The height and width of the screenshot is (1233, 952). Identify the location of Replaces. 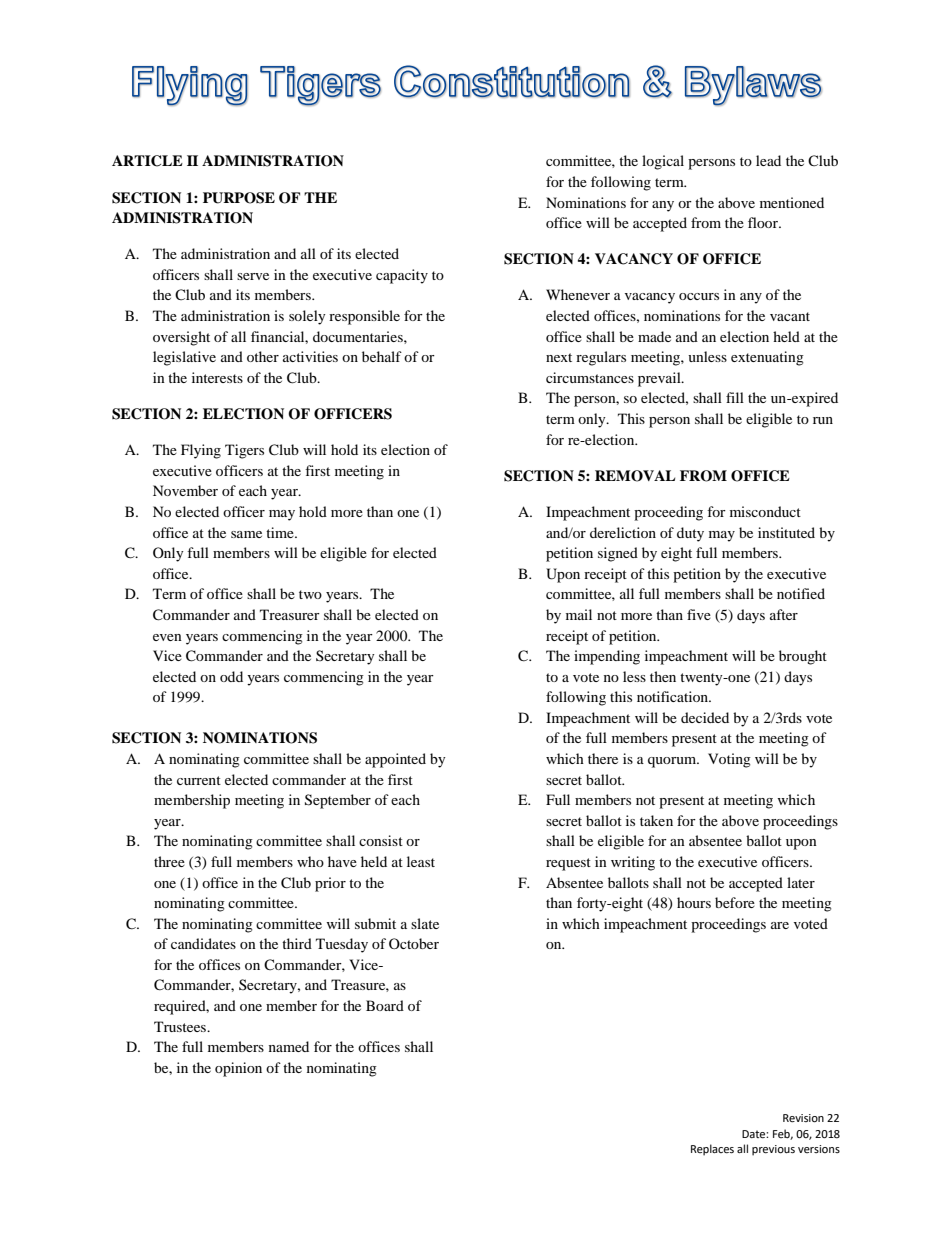
(712, 1150).
